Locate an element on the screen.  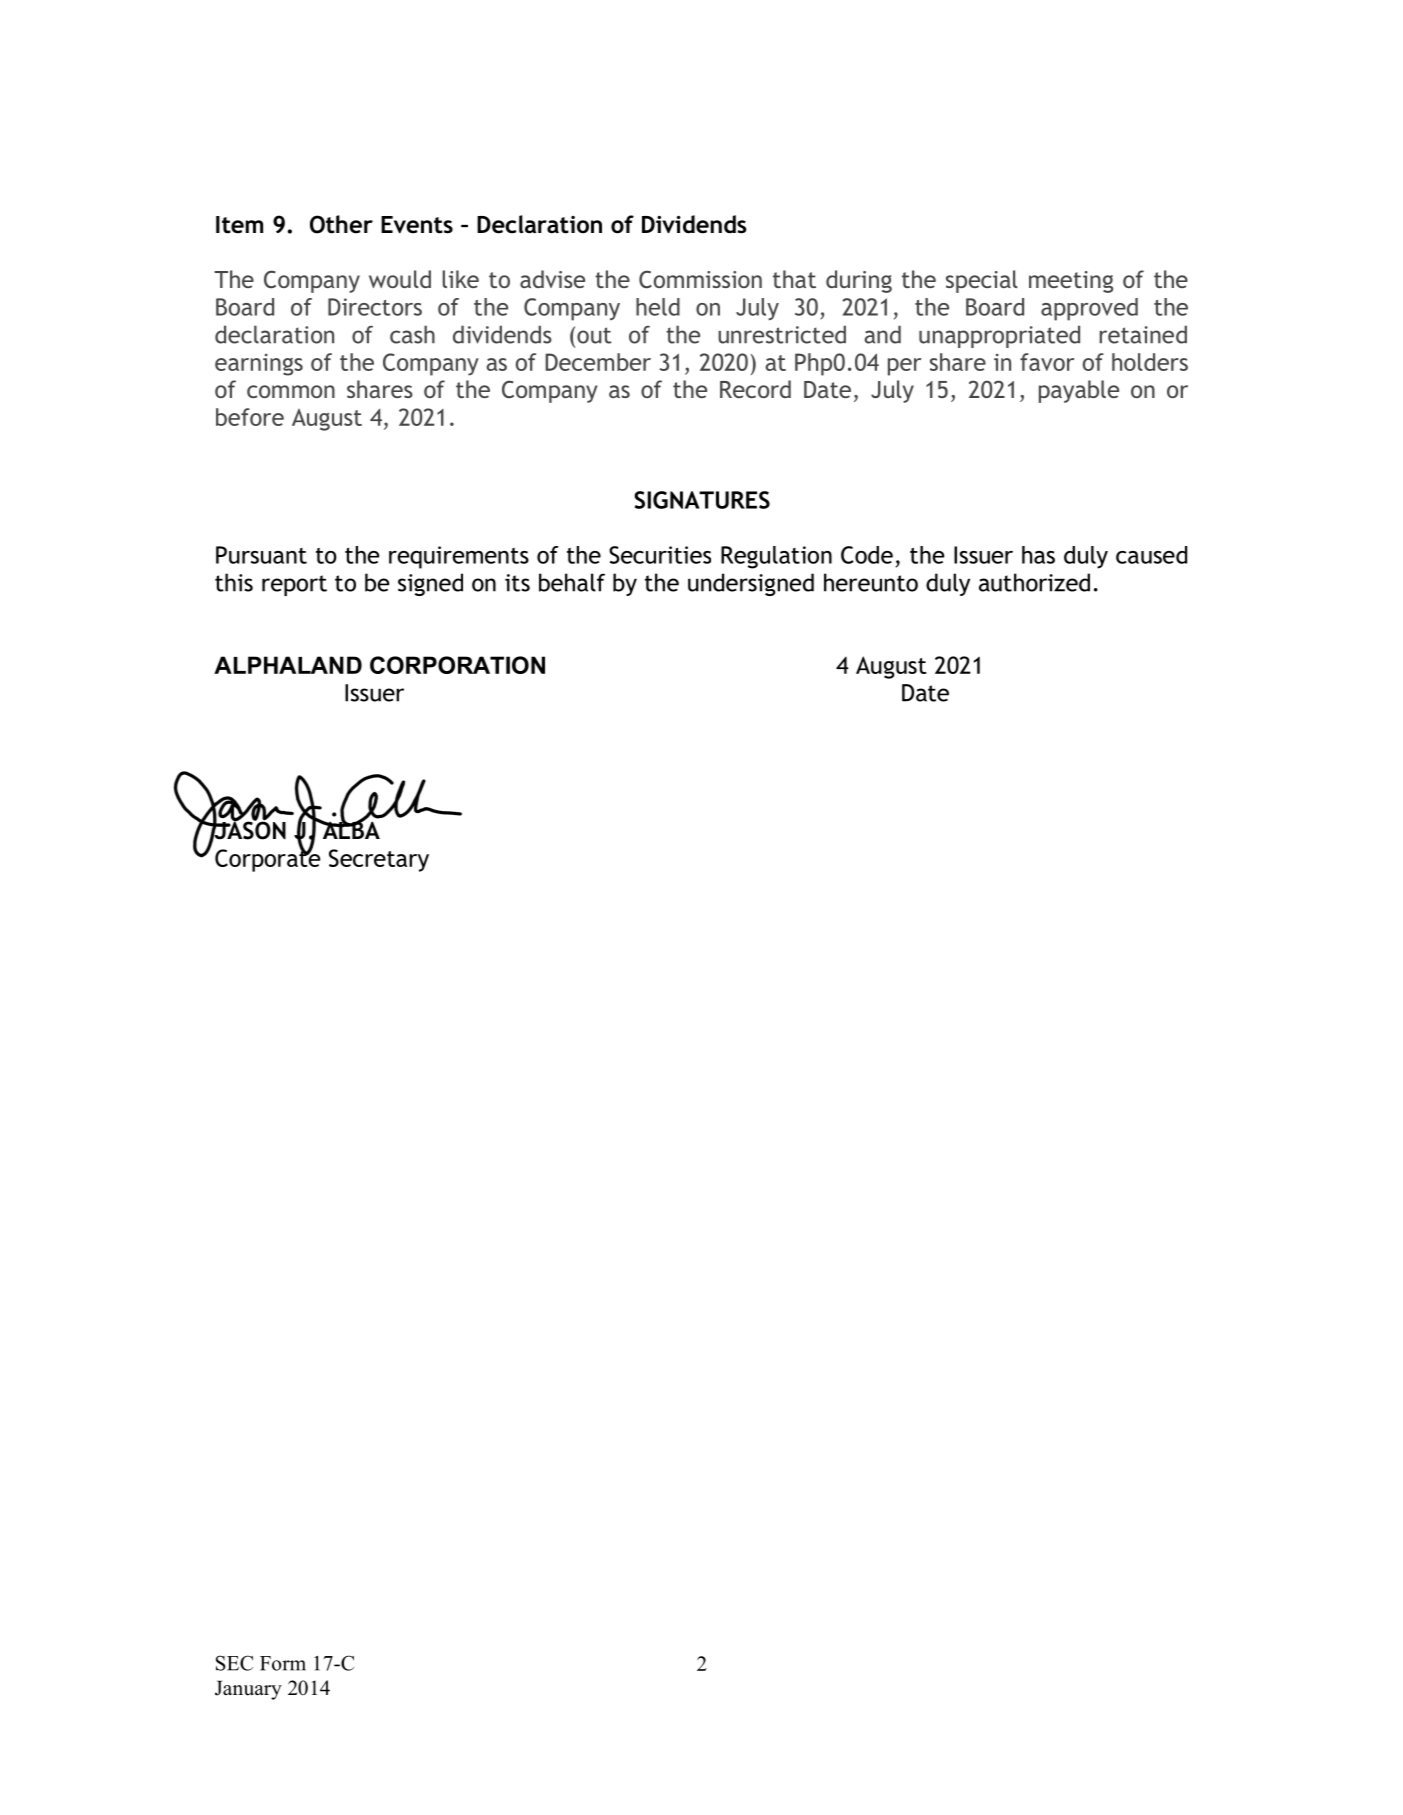
Other is located at coordinates (341, 224).
